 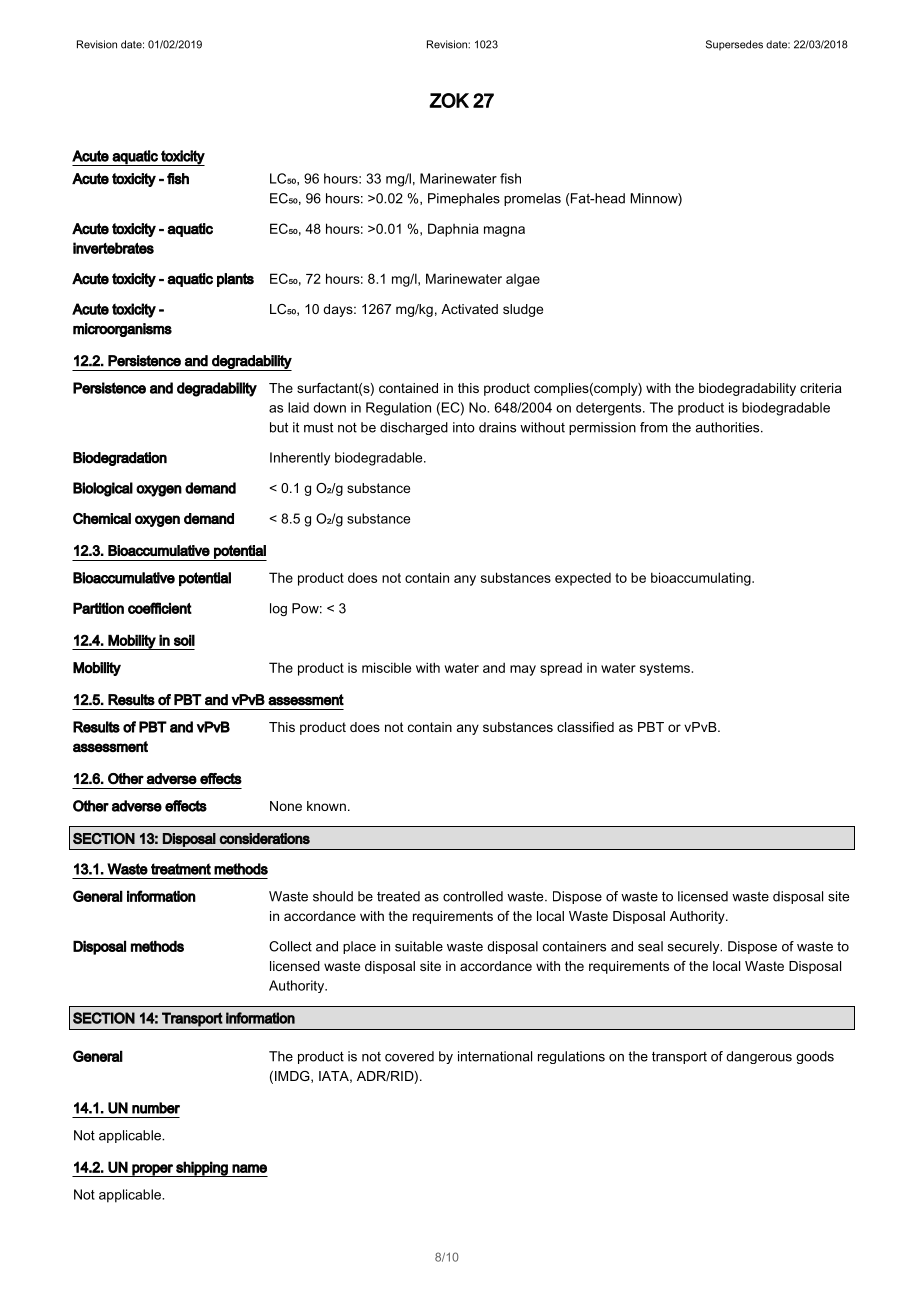 What do you see at coordinates (160, 608) in the image?
I see `coefficient` at bounding box center [160, 608].
